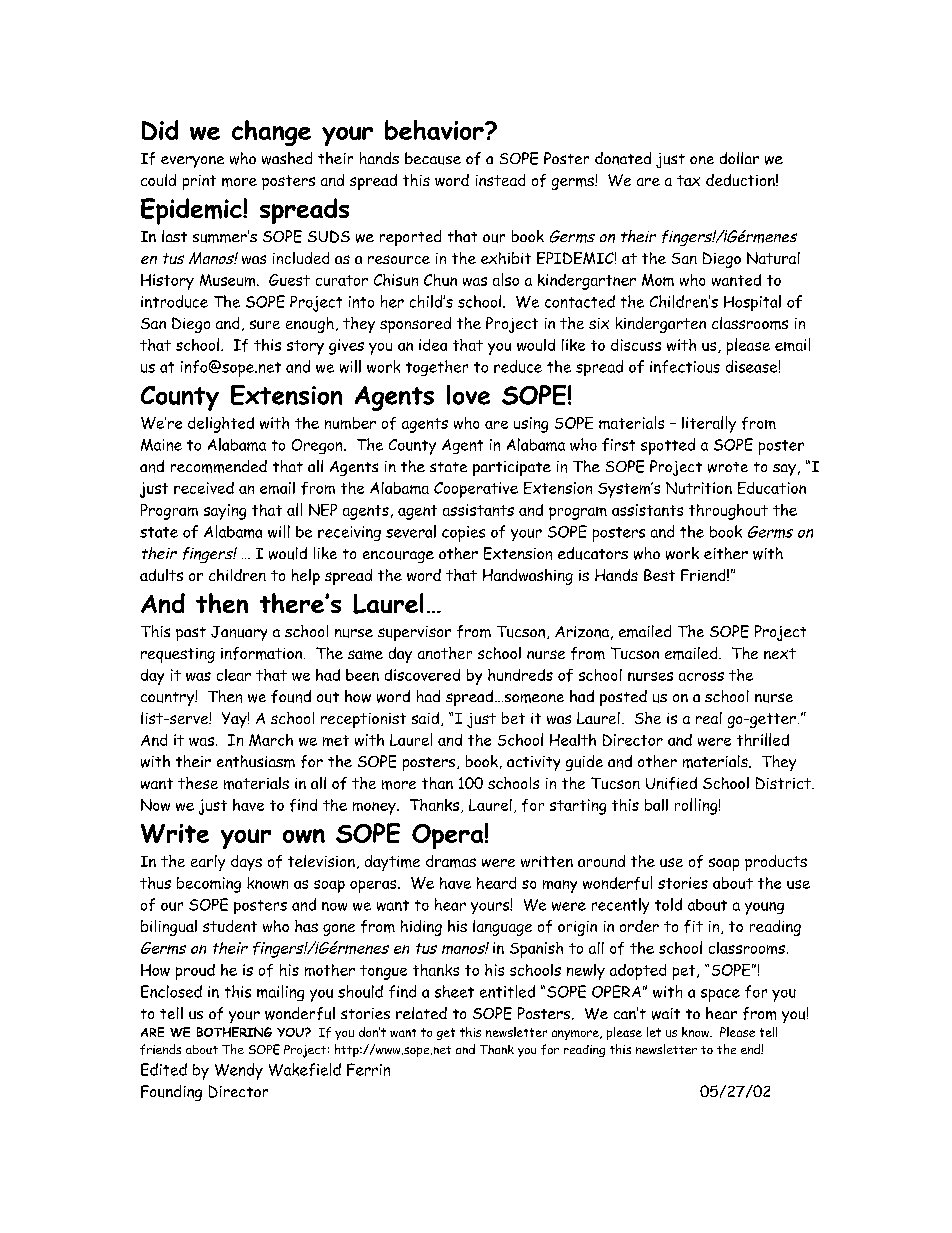 The height and width of the screenshot is (1233, 952). Describe the element at coordinates (192, 162) in the screenshot. I see `everyone` at that location.
